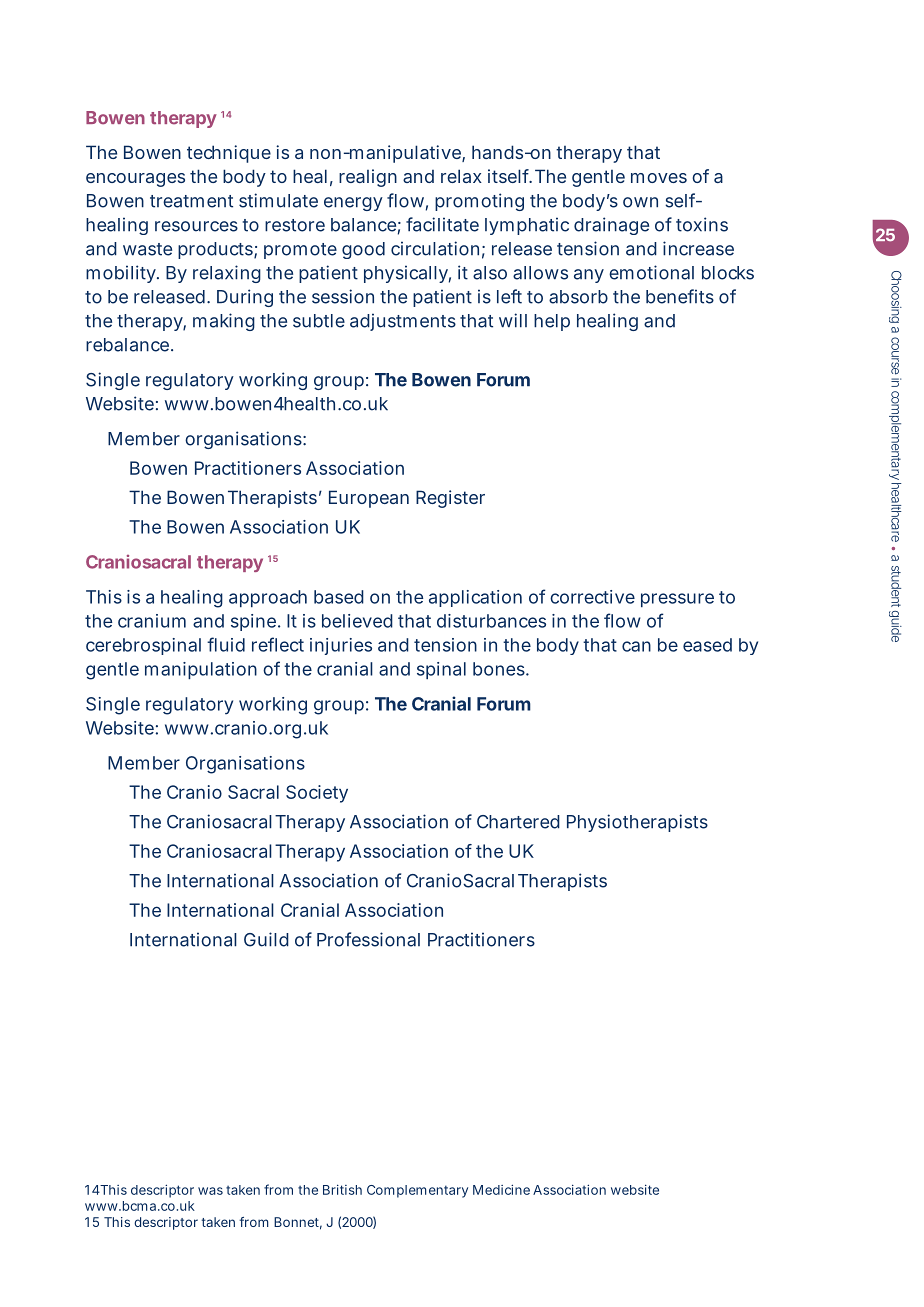 The image size is (924, 1307). What do you see at coordinates (224, 322) in the document?
I see `making` at bounding box center [224, 322].
